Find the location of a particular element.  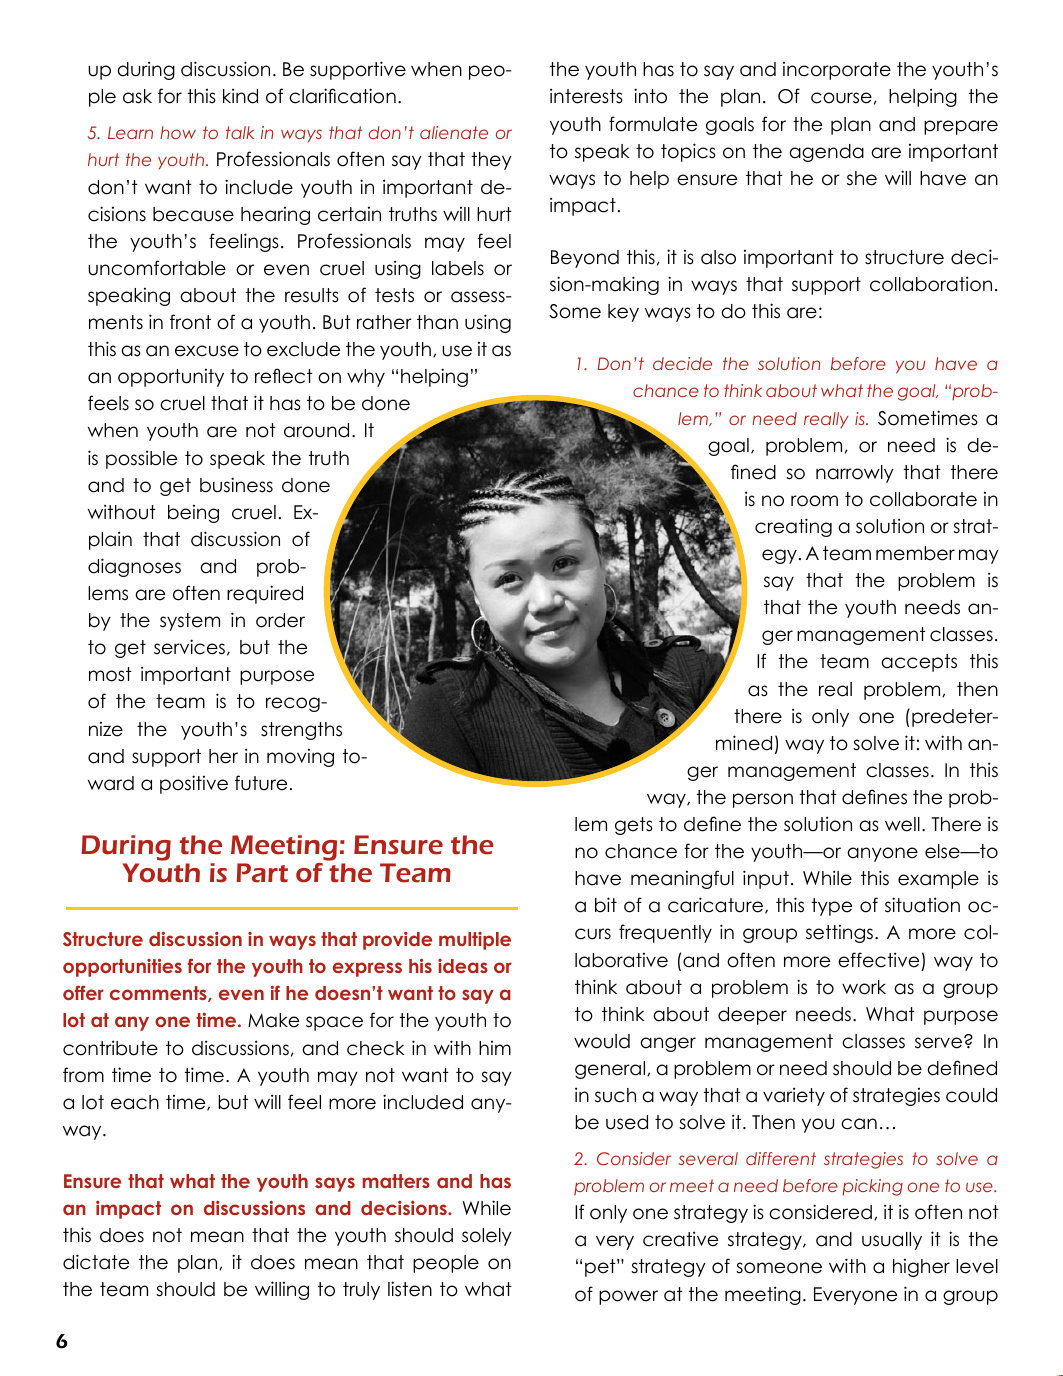

positive is located at coordinates (194, 784).
